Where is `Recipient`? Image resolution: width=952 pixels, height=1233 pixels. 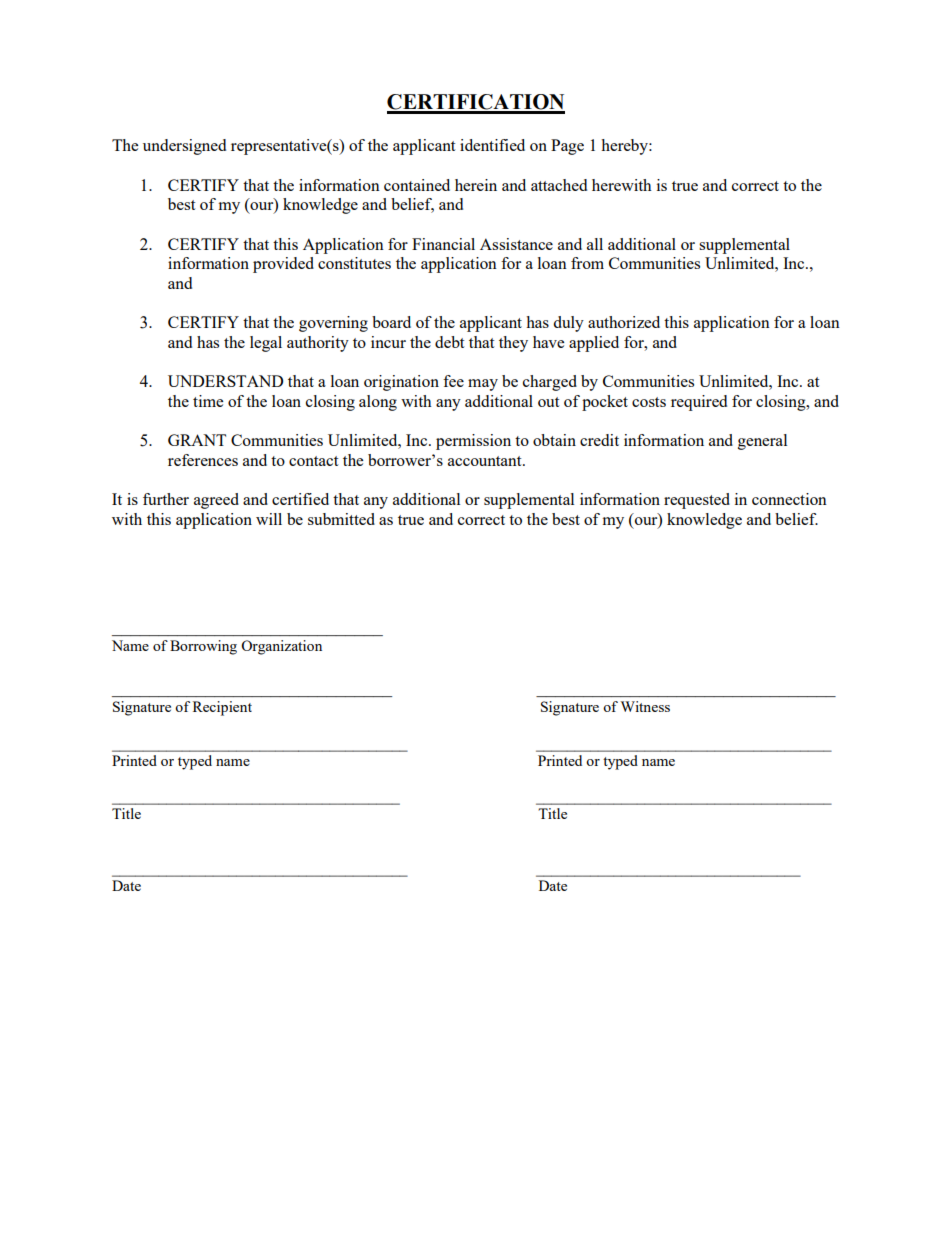 Recipient is located at coordinates (222, 708).
